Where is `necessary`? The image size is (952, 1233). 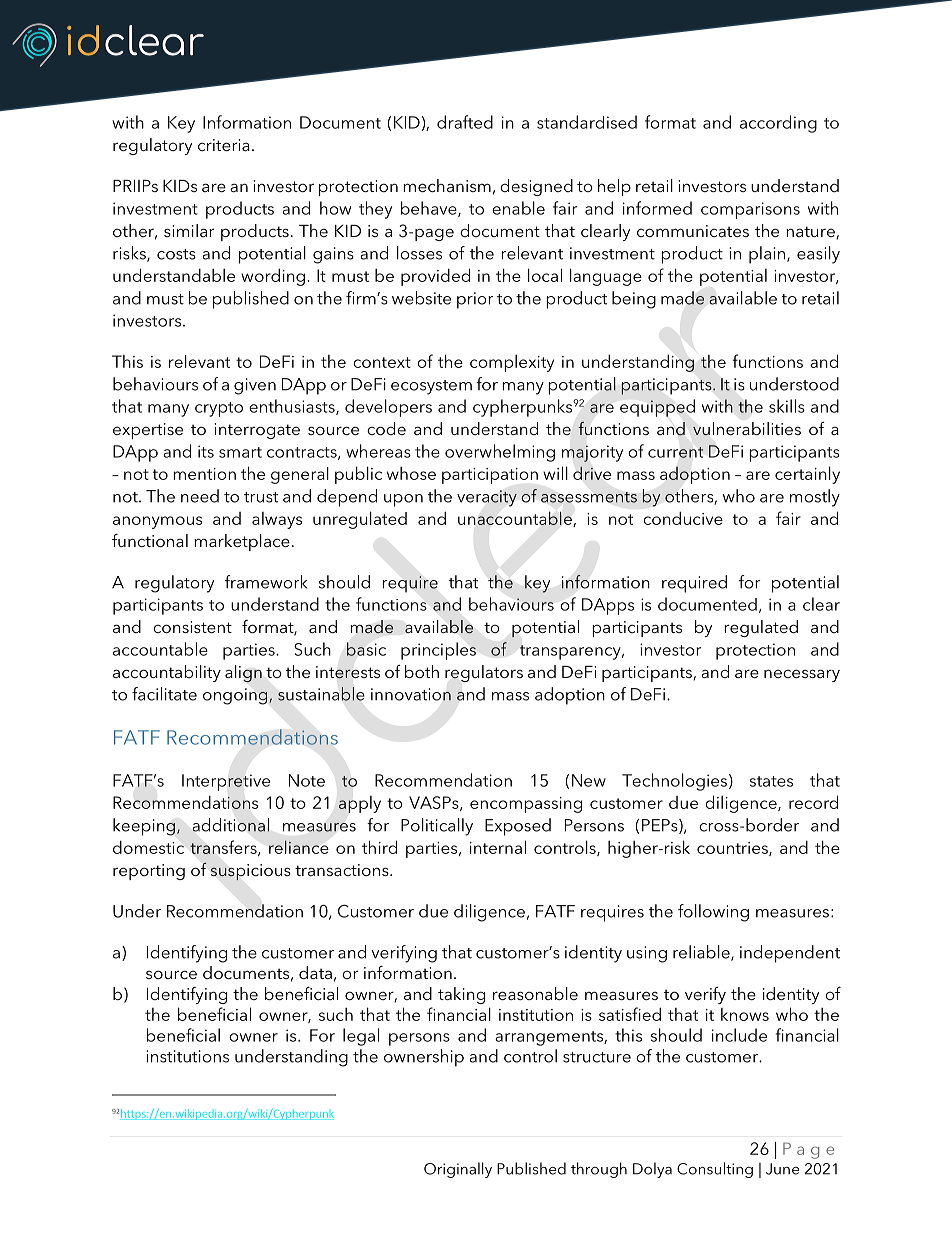
necessary is located at coordinates (802, 675).
